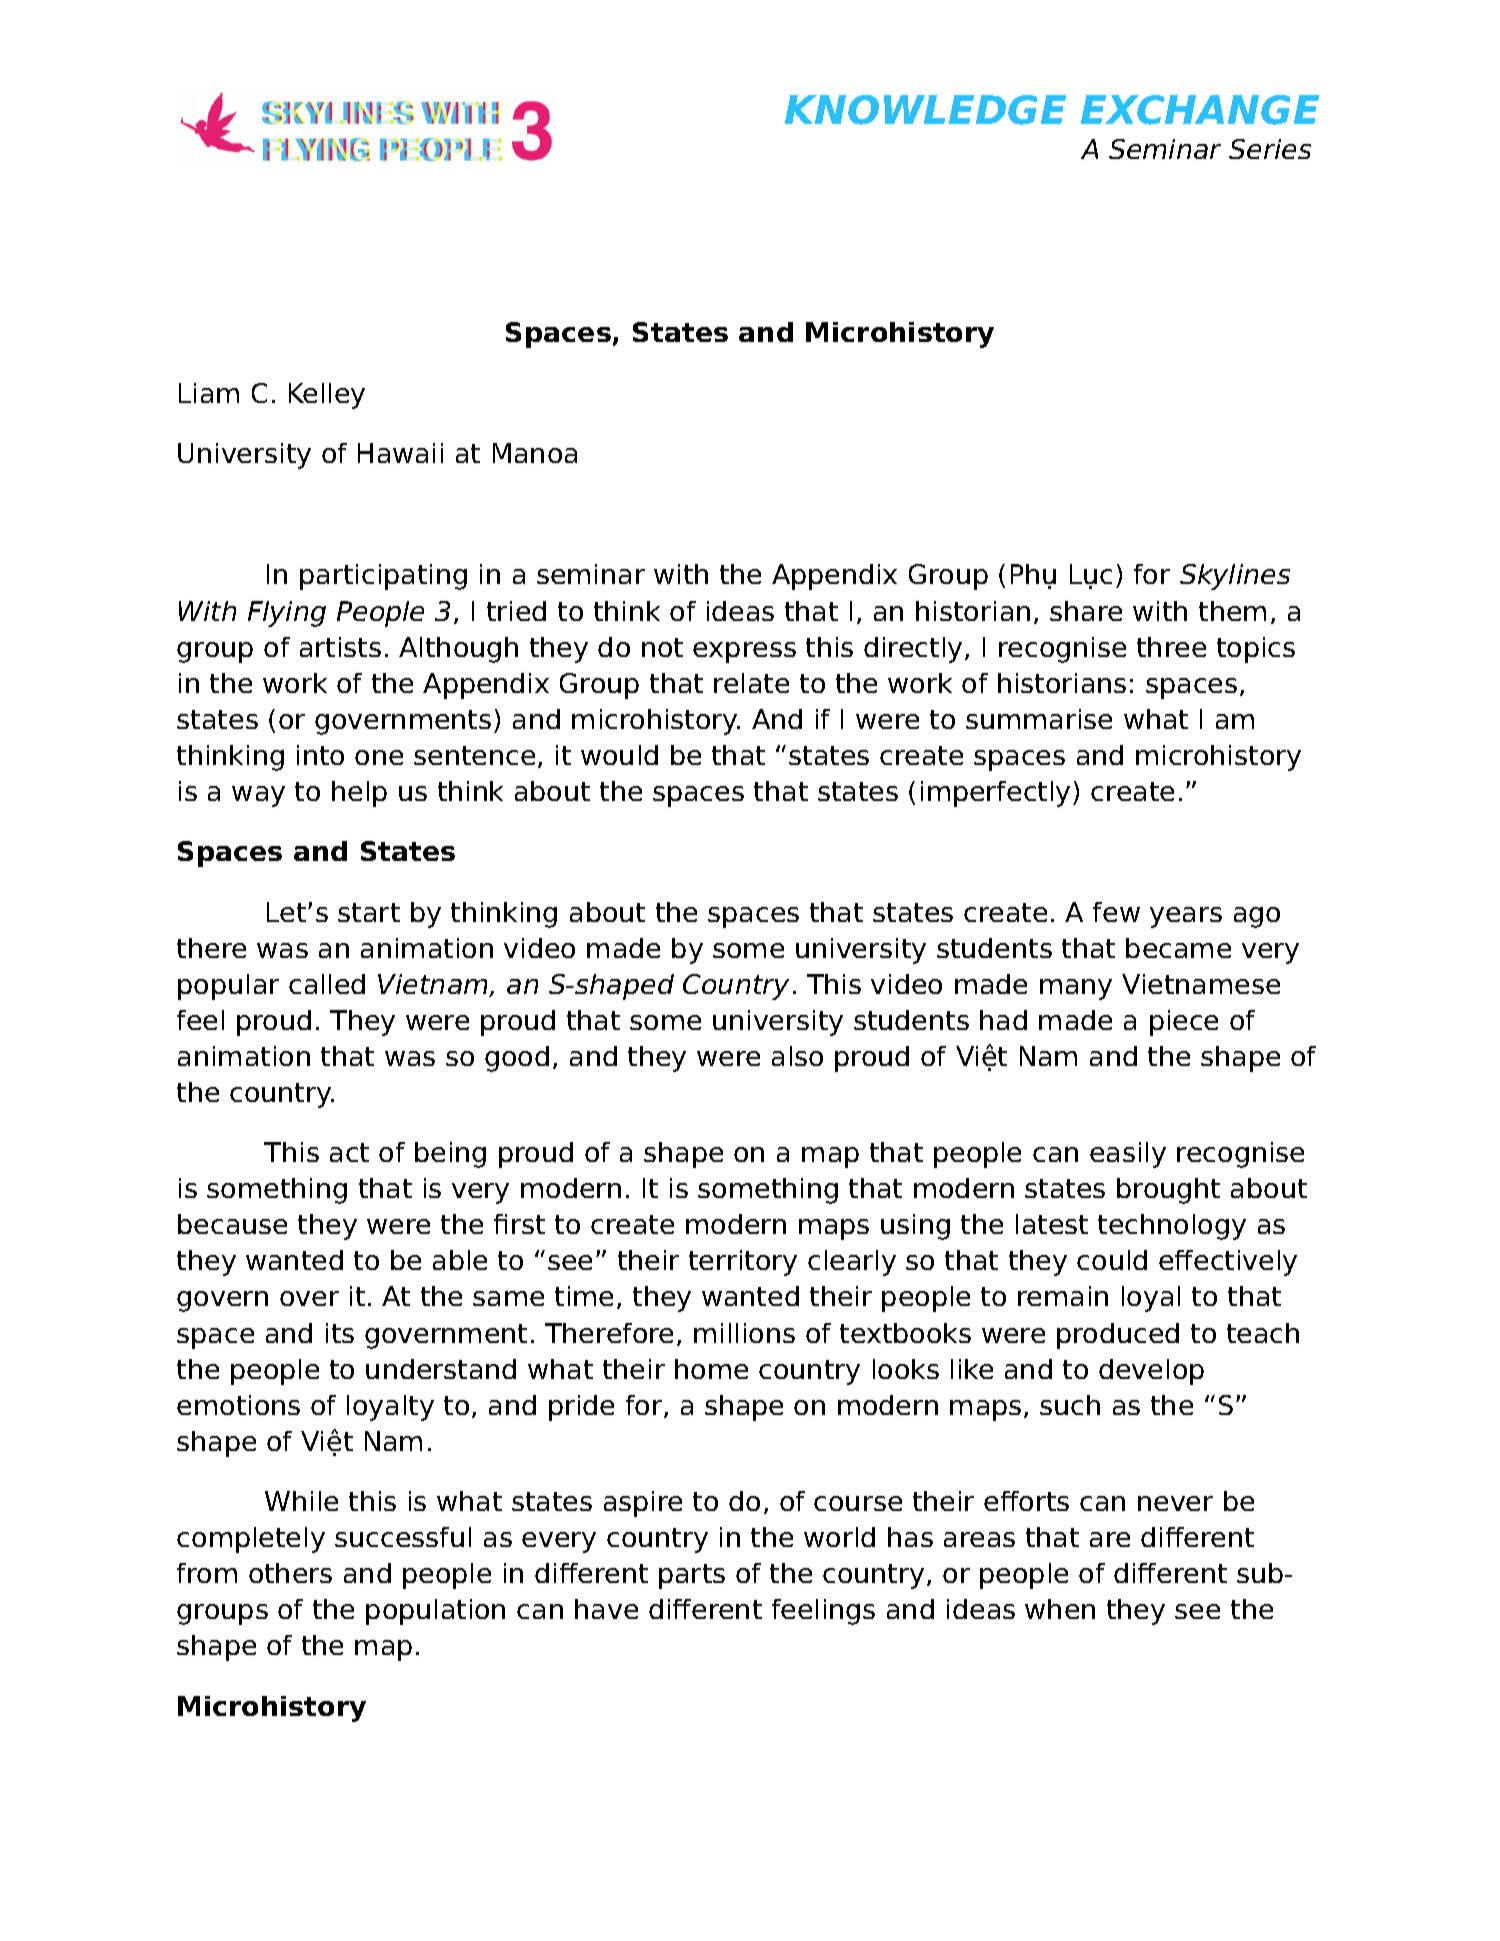  What do you see at coordinates (797, 1056) in the screenshot?
I see `also` at bounding box center [797, 1056].
